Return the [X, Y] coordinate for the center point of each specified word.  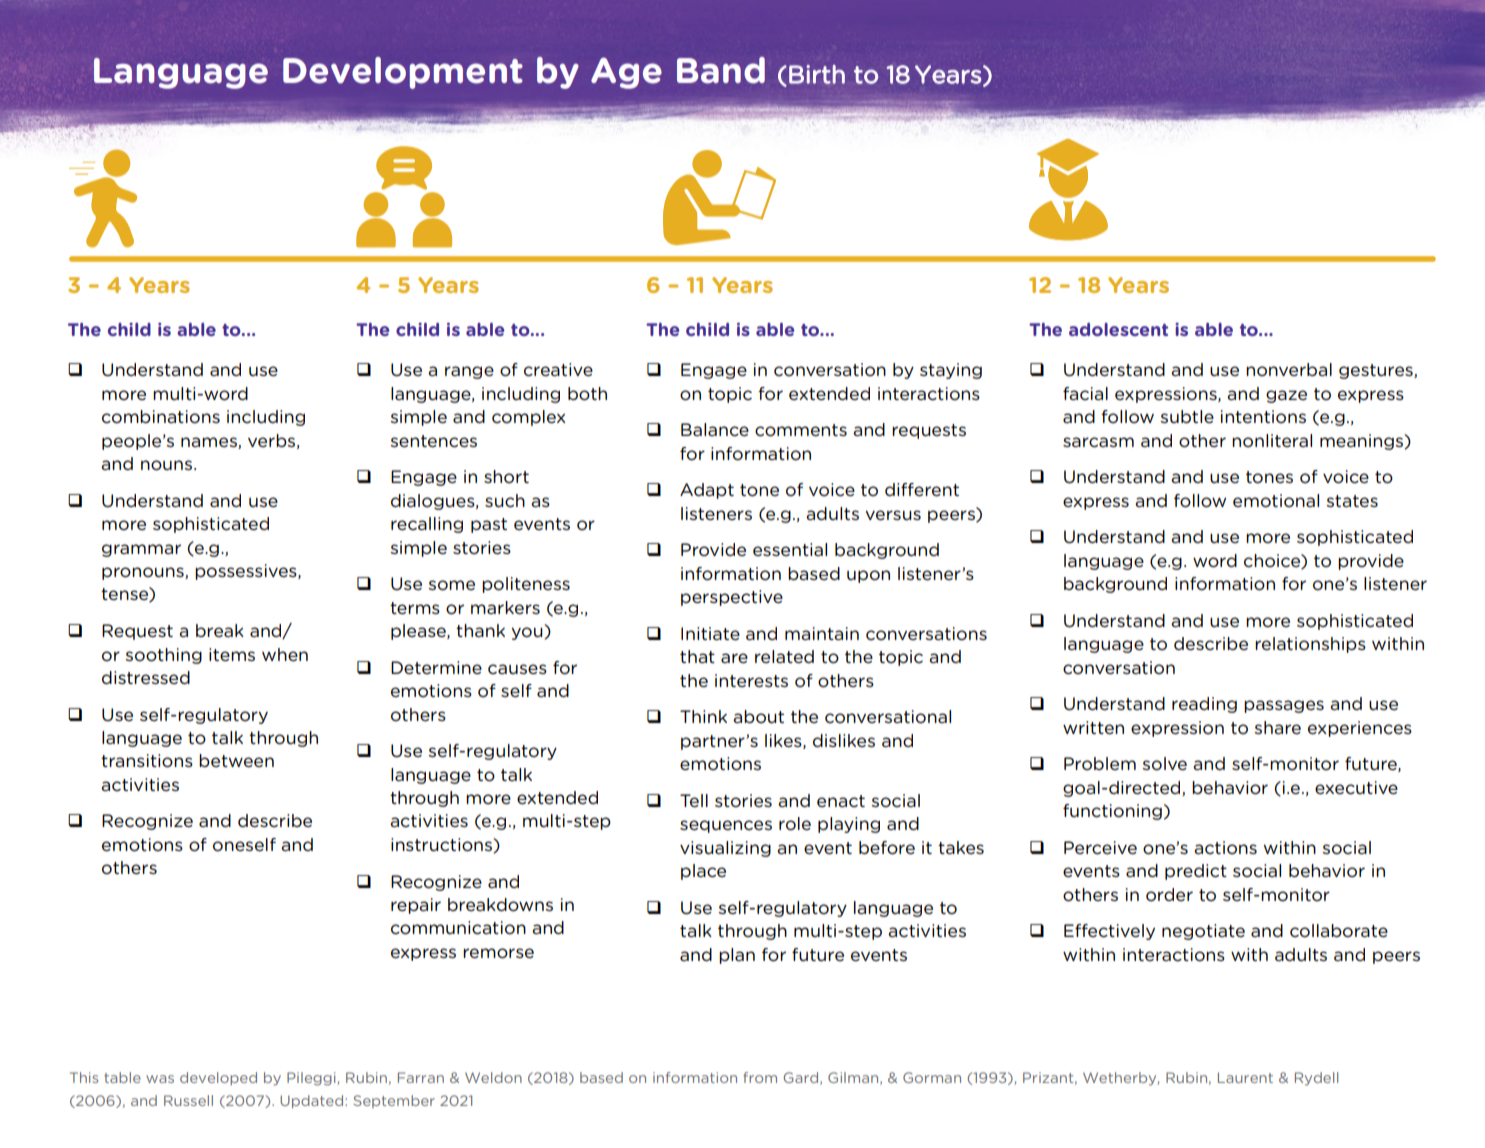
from [760, 1077]
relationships [1310, 645]
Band [721, 70]
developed [218, 1078]
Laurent [1245, 1077]
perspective [732, 598]
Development [403, 73]
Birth [817, 74]
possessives [247, 572]
